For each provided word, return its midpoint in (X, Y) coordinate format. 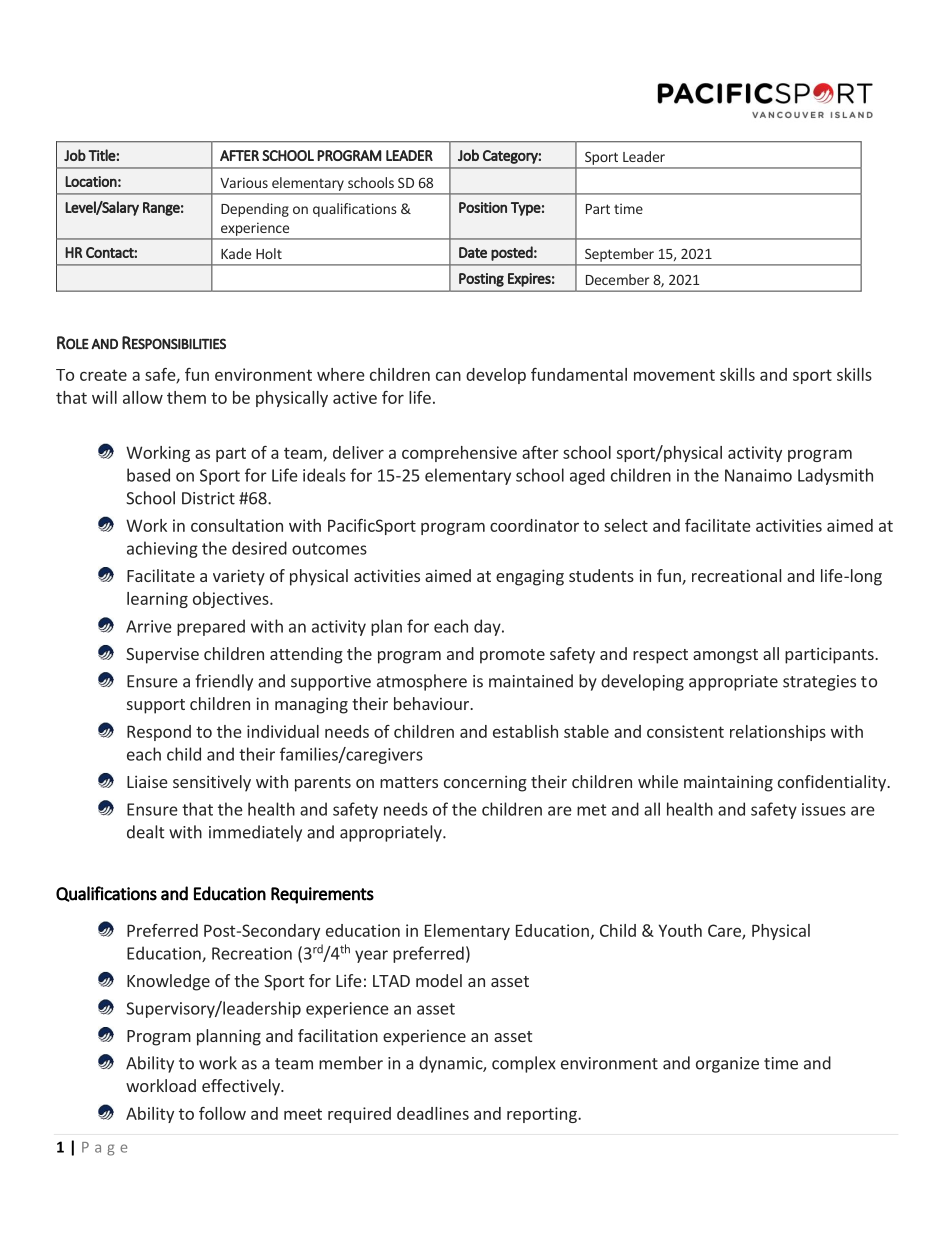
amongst (725, 656)
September (619, 255)
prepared (211, 627)
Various (244, 182)
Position (483, 207)
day (488, 627)
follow (222, 1113)
